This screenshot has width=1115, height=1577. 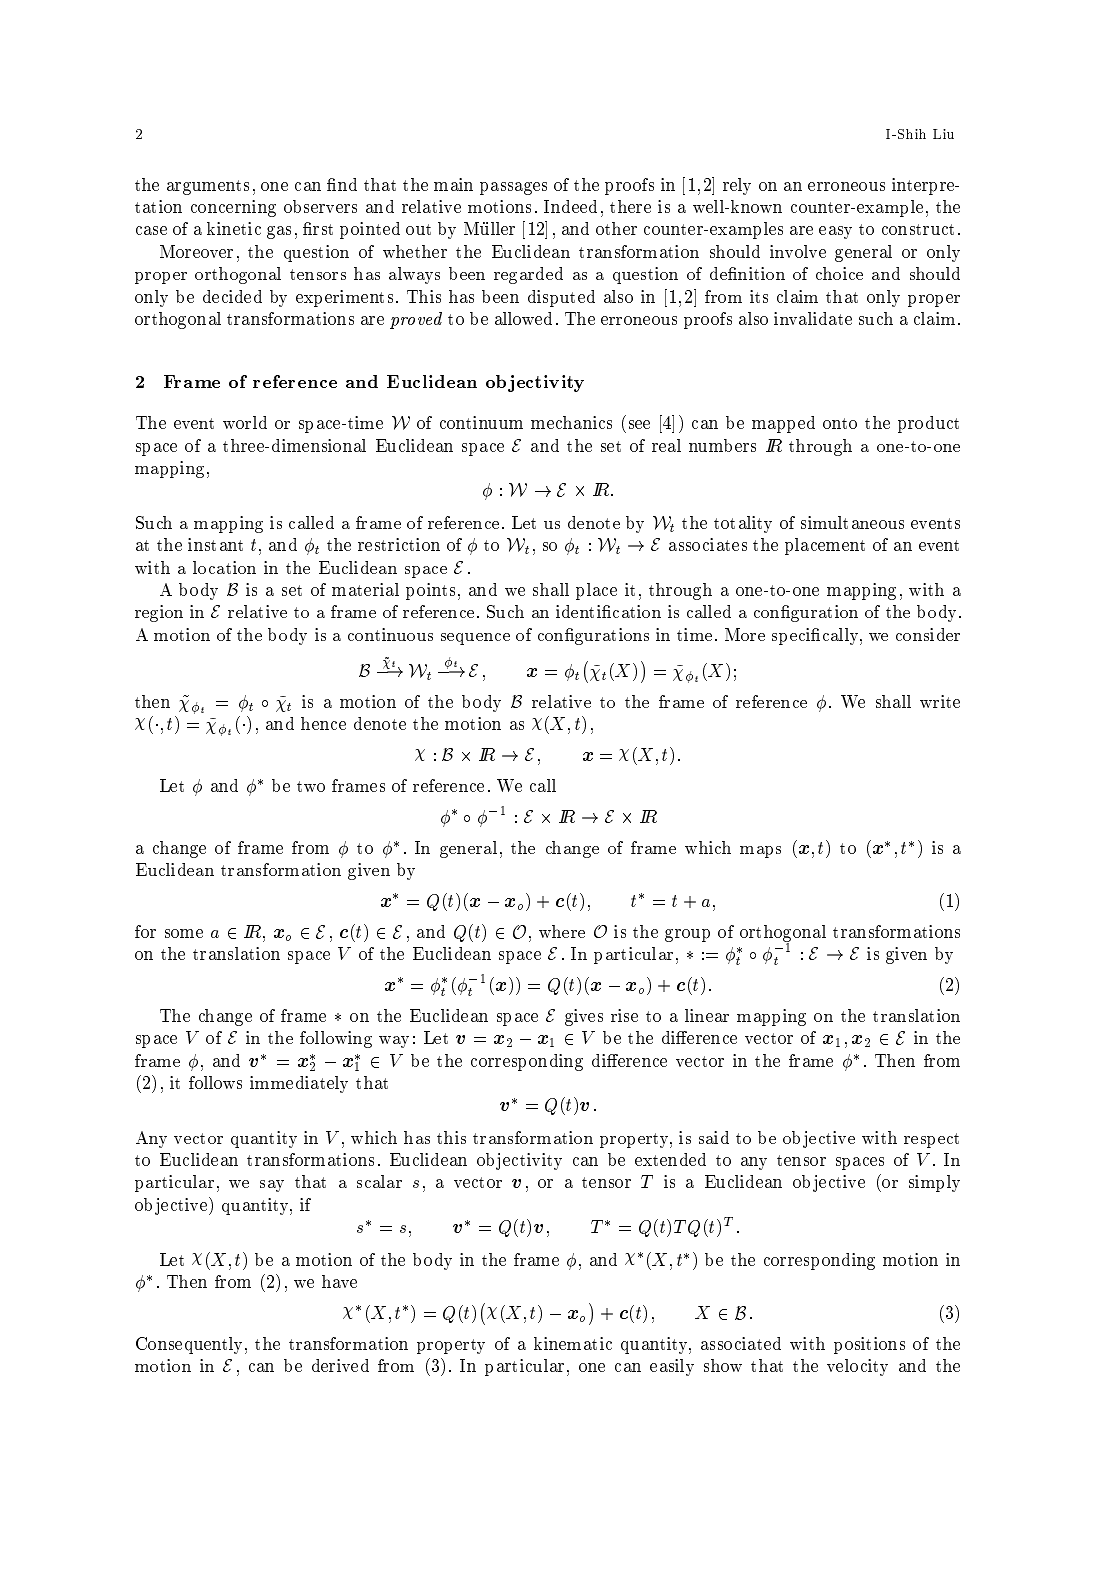 I want to click on maps, so click(x=760, y=852).
